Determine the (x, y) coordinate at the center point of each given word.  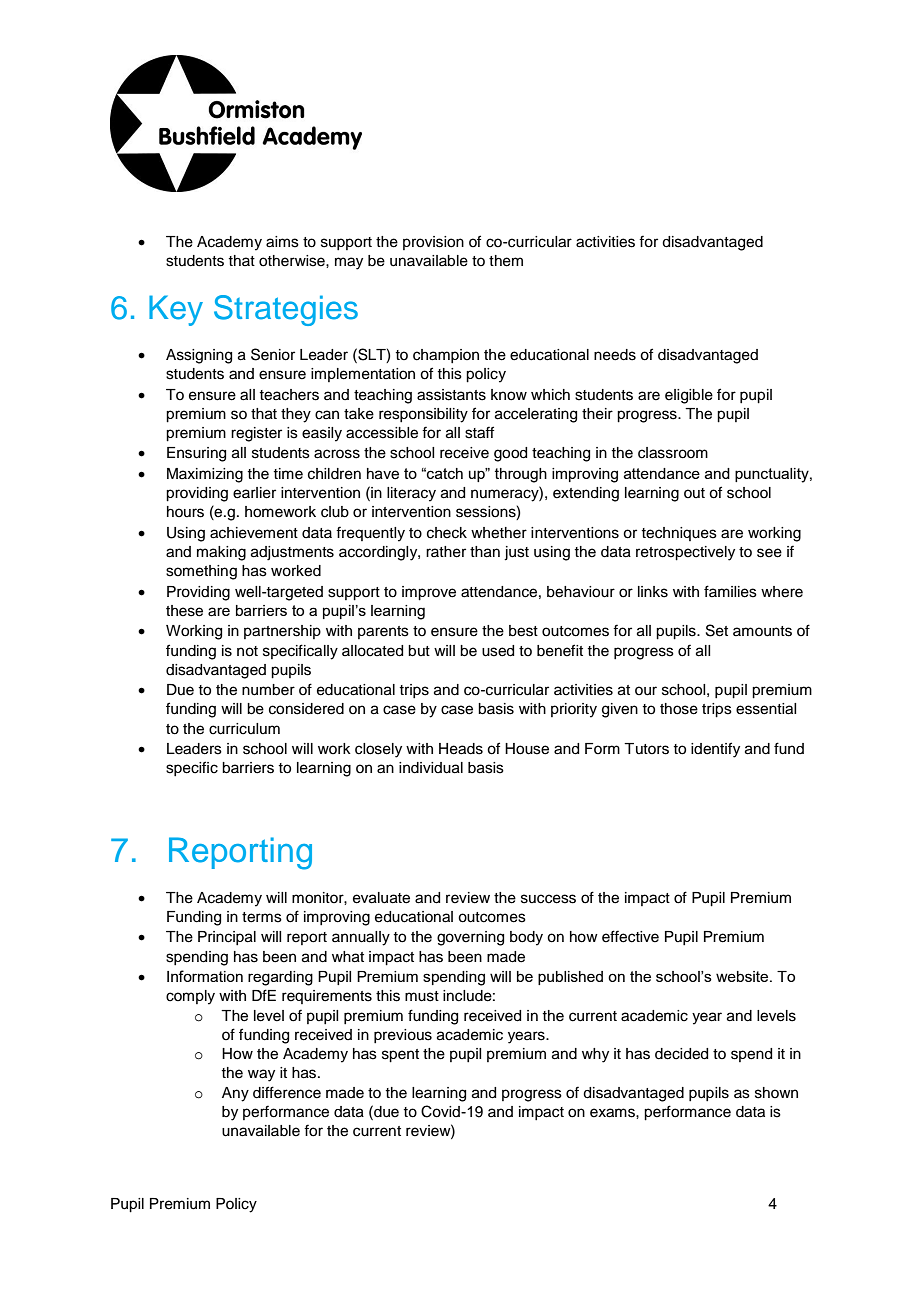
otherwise (293, 261)
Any (235, 1094)
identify (715, 750)
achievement (254, 533)
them (506, 261)
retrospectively (685, 553)
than (485, 552)
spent (400, 1056)
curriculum (244, 729)
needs (615, 355)
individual (431, 768)
